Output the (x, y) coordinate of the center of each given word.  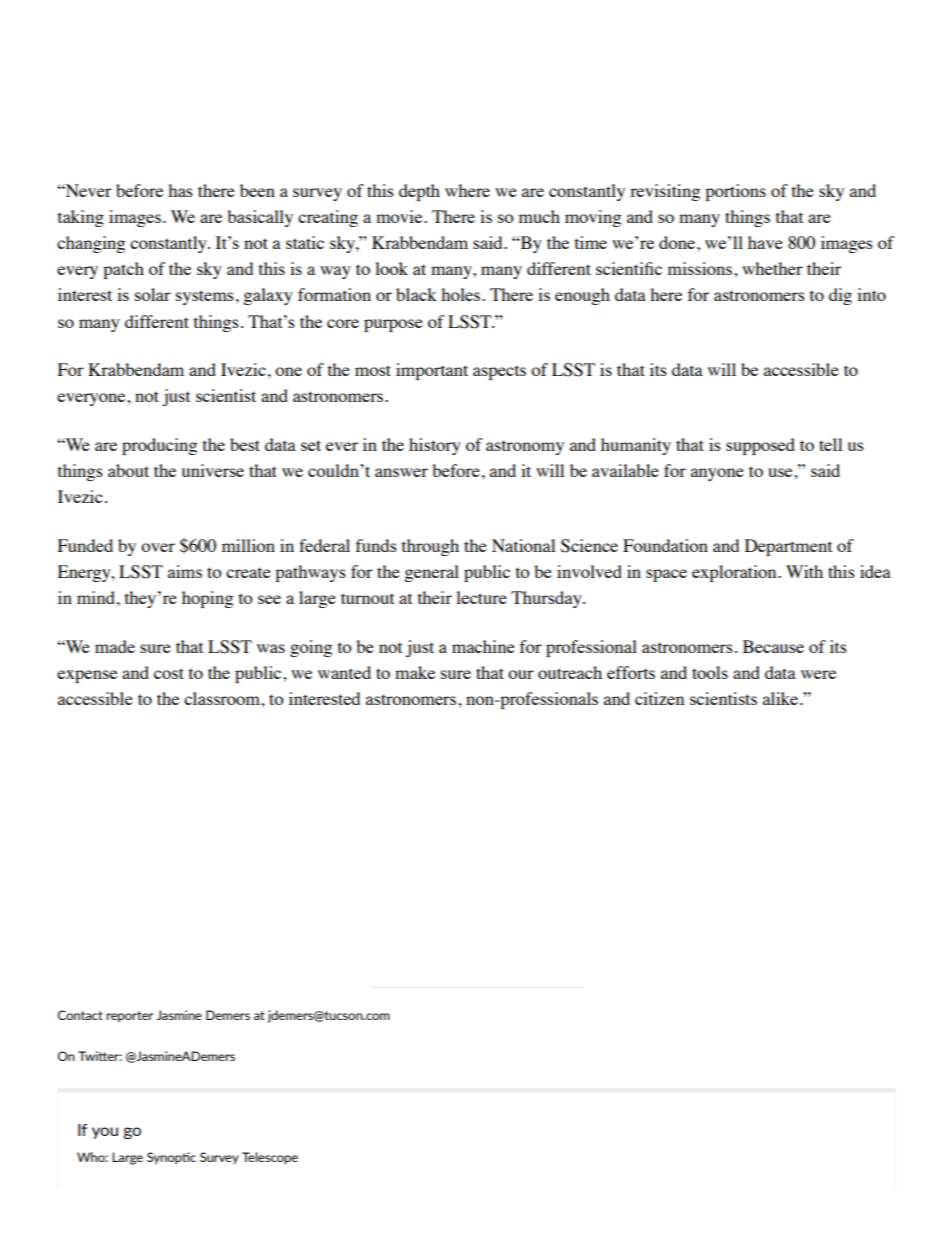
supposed (760, 446)
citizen (659, 698)
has (180, 190)
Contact (80, 1015)
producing (159, 446)
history (435, 446)
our (521, 674)
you (105, 1133)
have (765, 242)
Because (773, 646)
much (539, 216)
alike (782, 698)
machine (483, 646)
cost (169, 673)
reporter (129, 1017)
